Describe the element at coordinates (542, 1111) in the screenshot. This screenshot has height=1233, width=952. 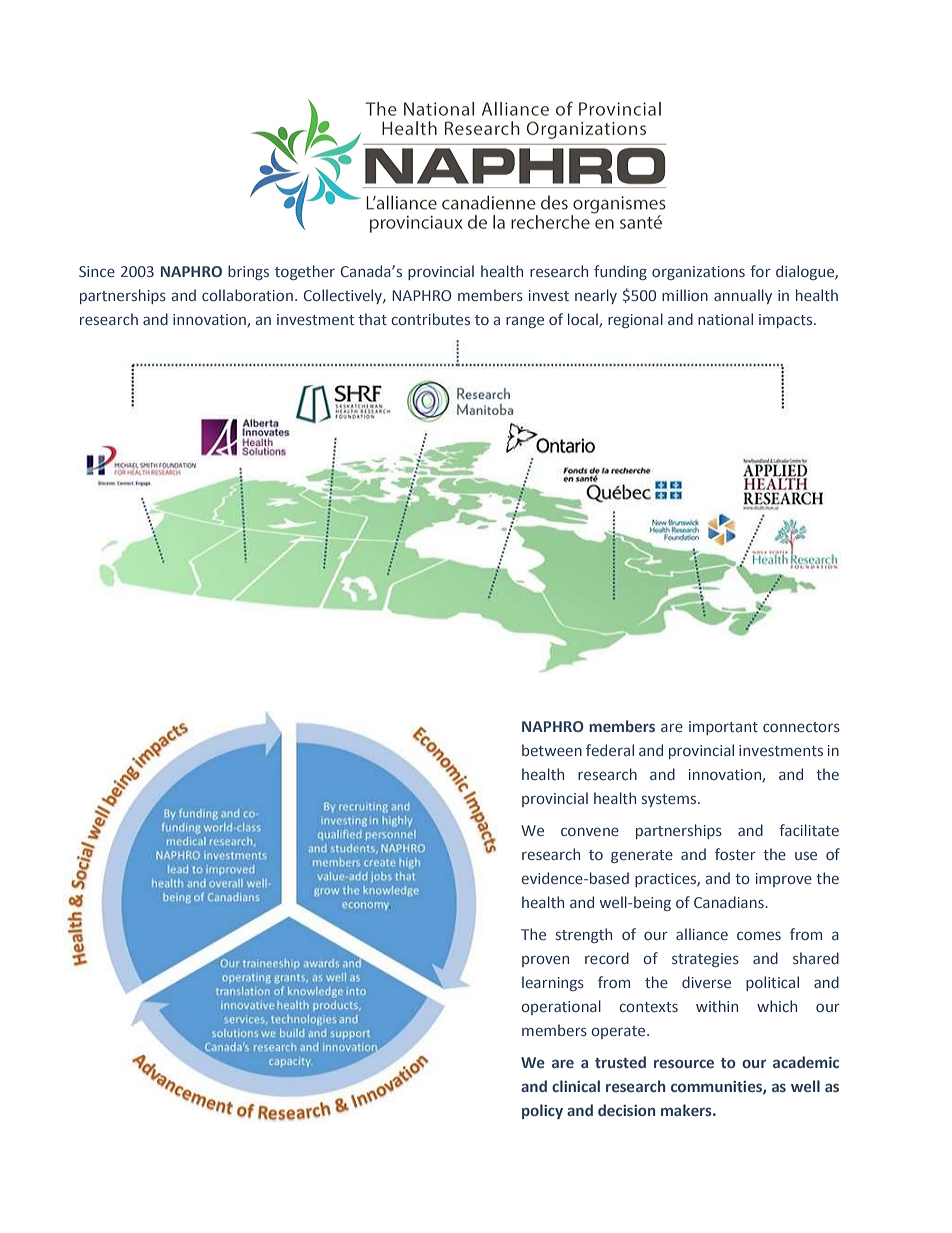
I see `policy` at that location.
